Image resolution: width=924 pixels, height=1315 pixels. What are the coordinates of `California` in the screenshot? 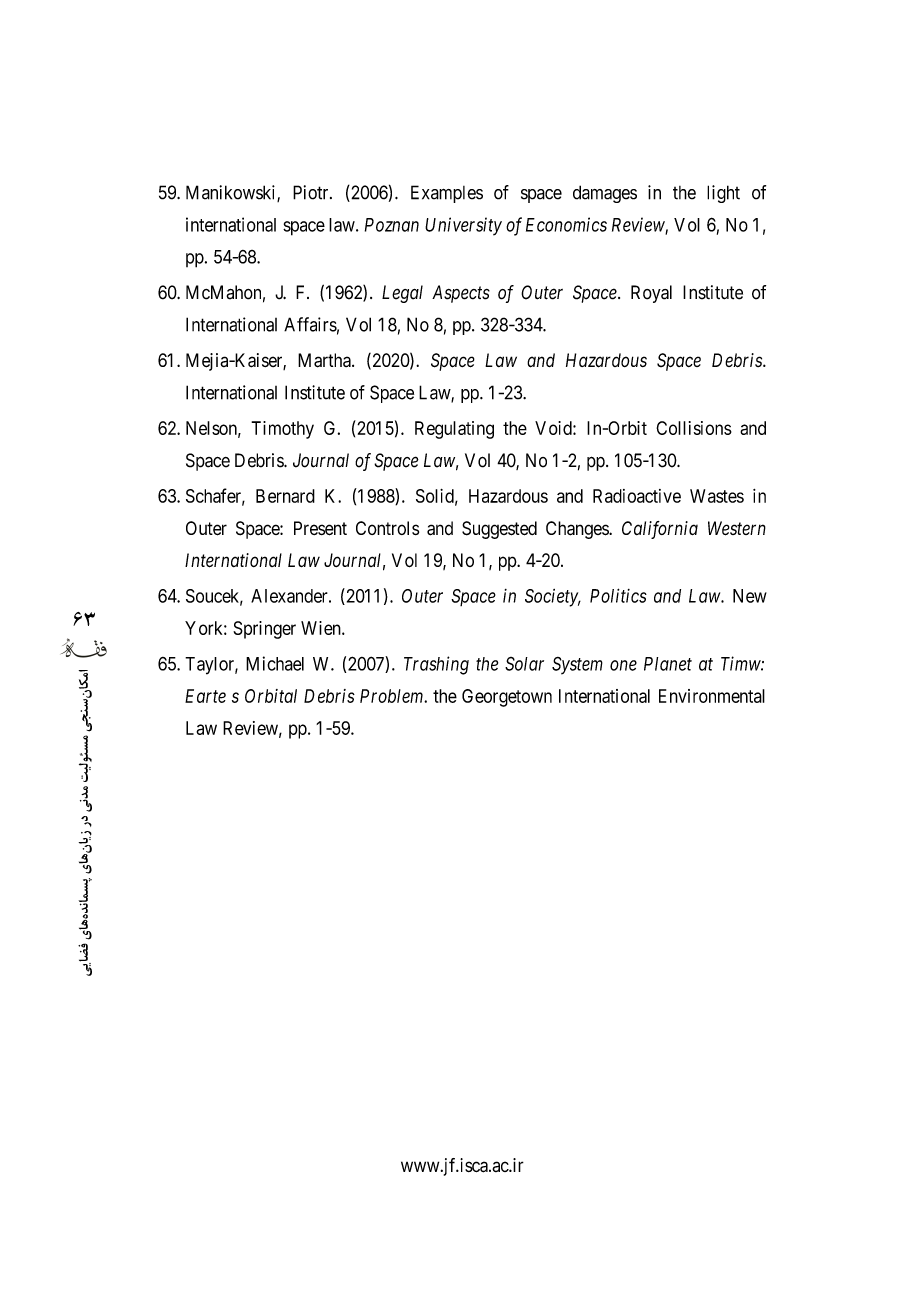 It's located at (660, 530).
